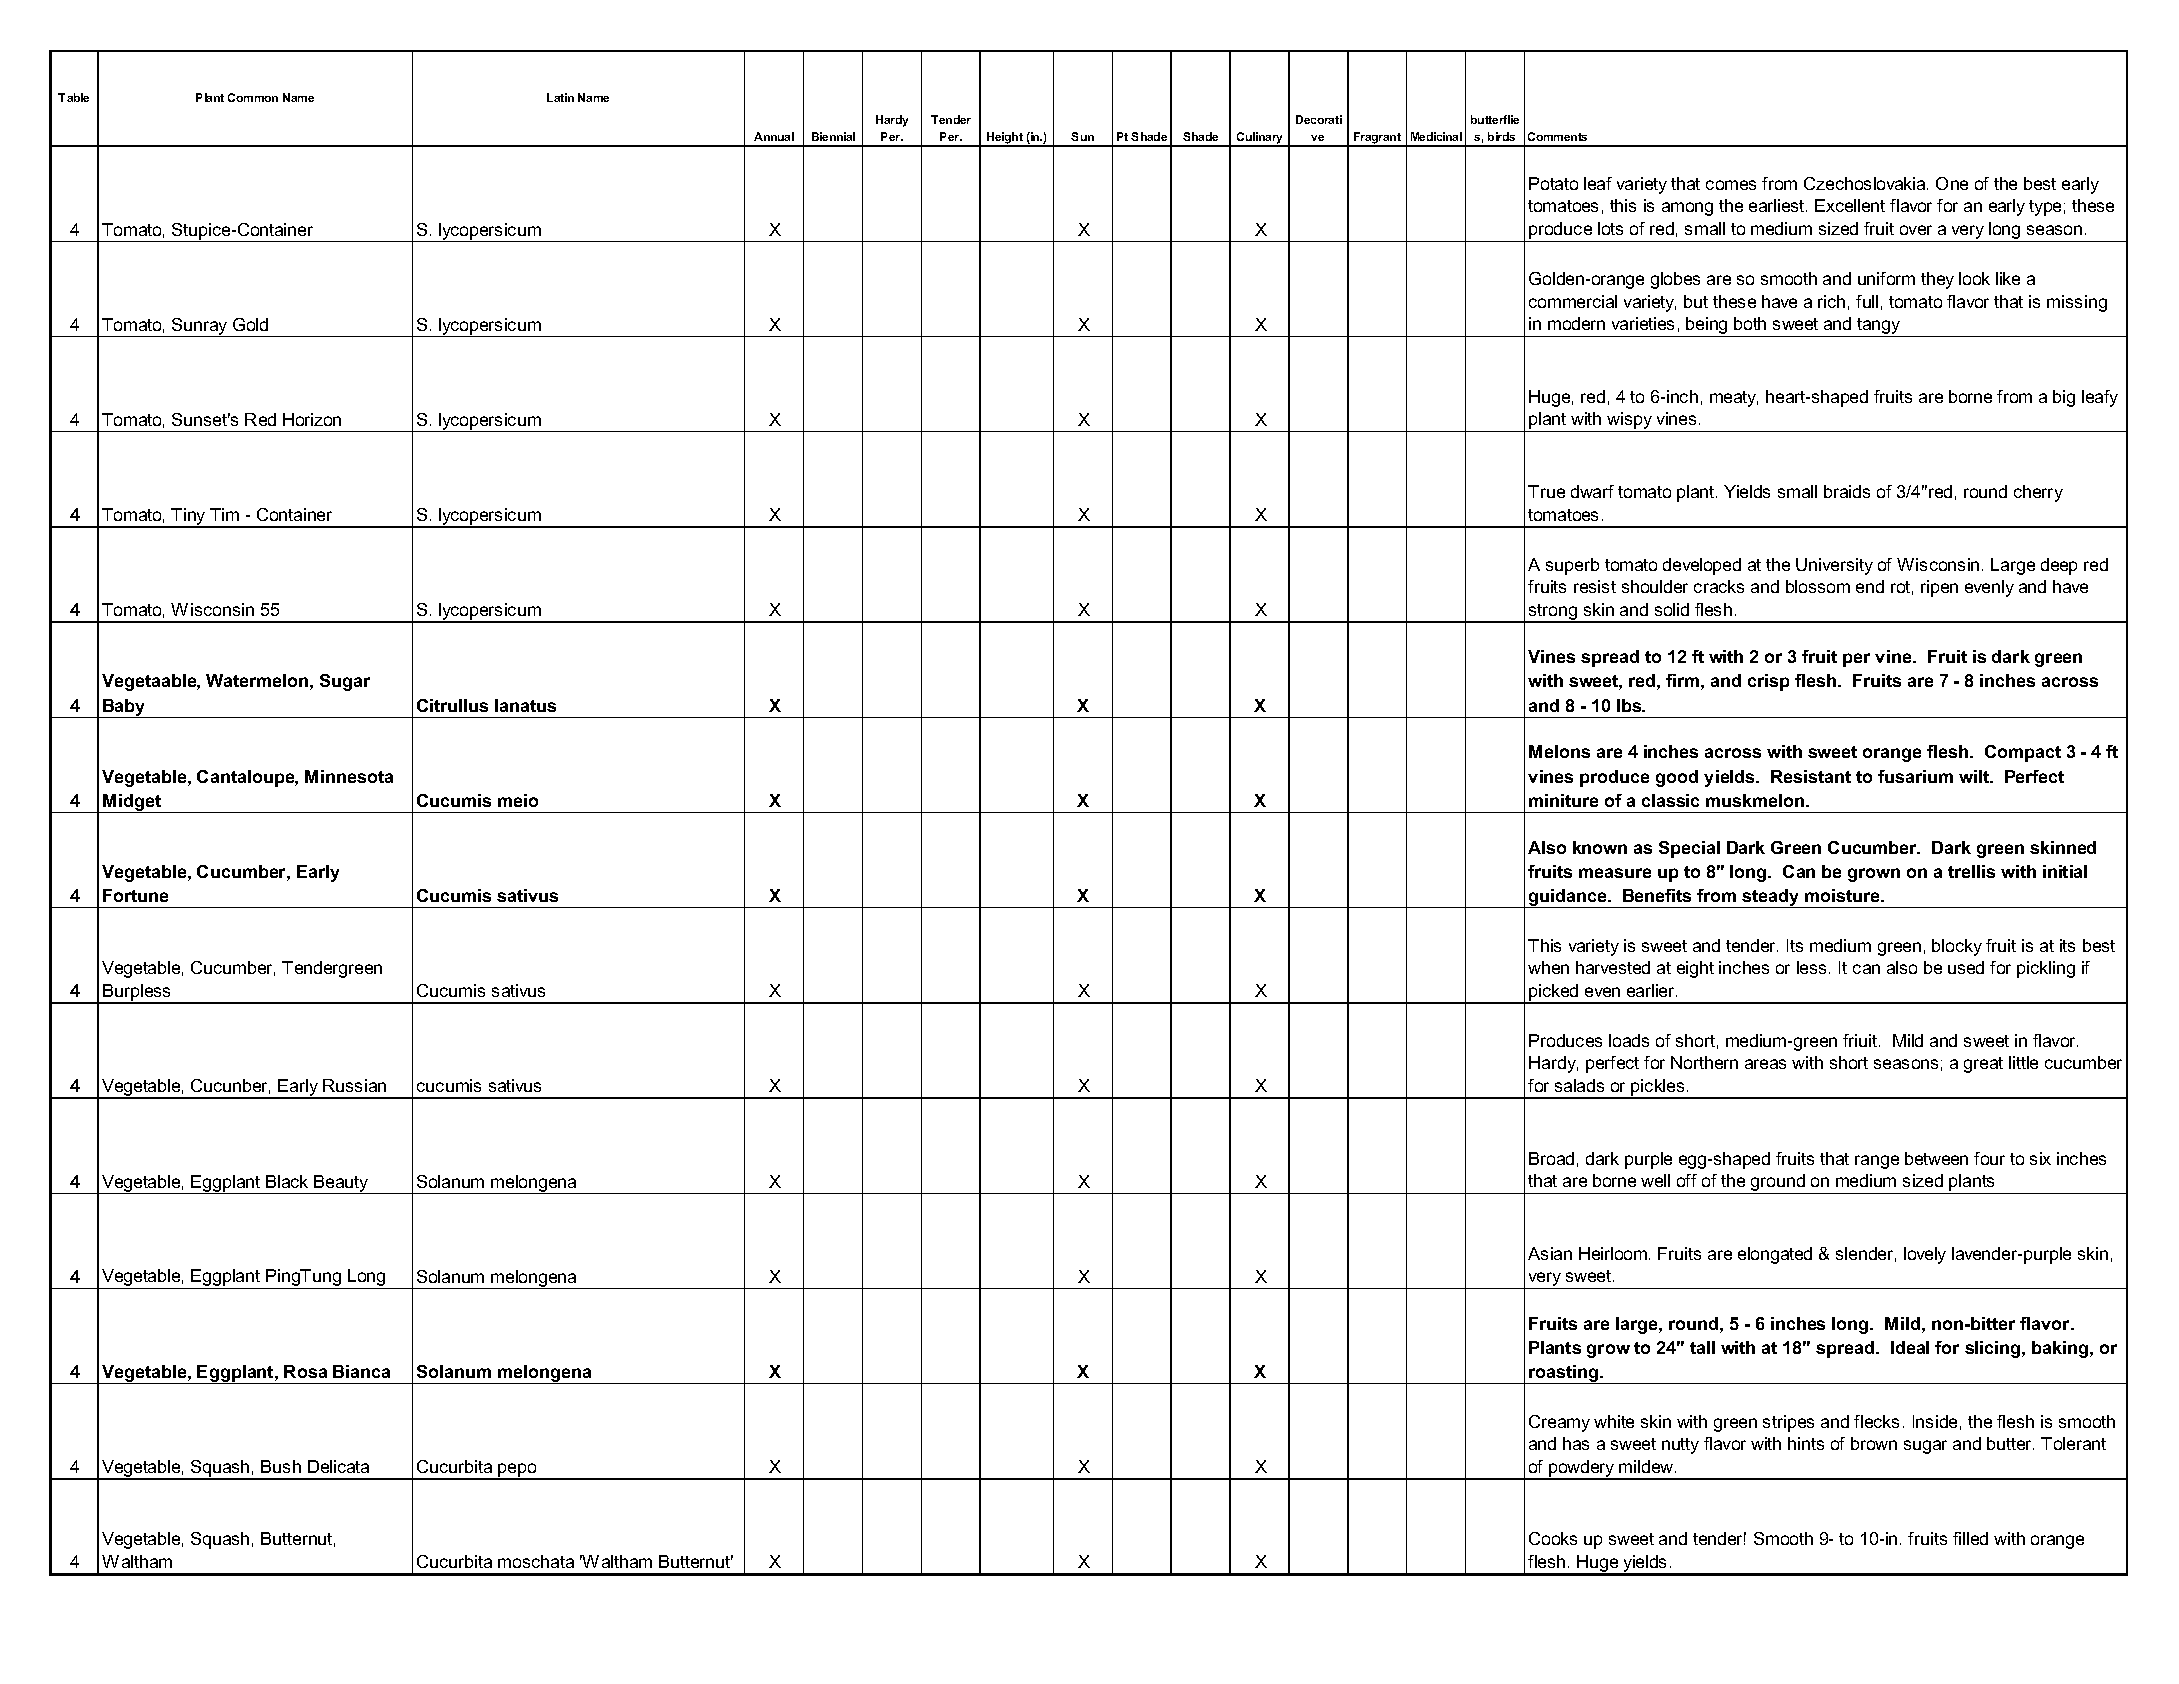 The width and height of the page is (2179, 1684). Describe the element at coordinates (1553, 1538) in the page. I see `Cooks` at that location.
